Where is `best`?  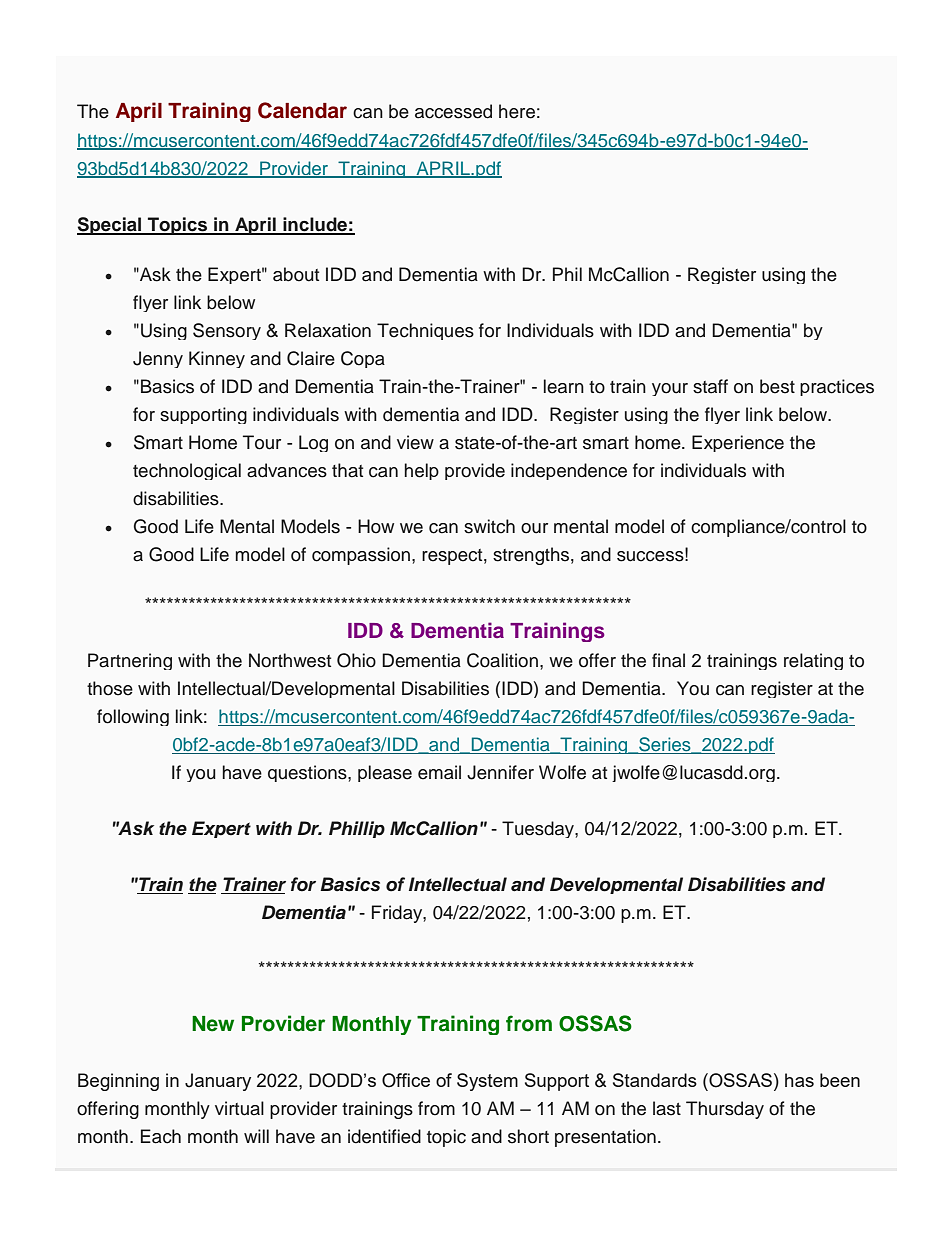
best is located at coordinates (777, 386).
